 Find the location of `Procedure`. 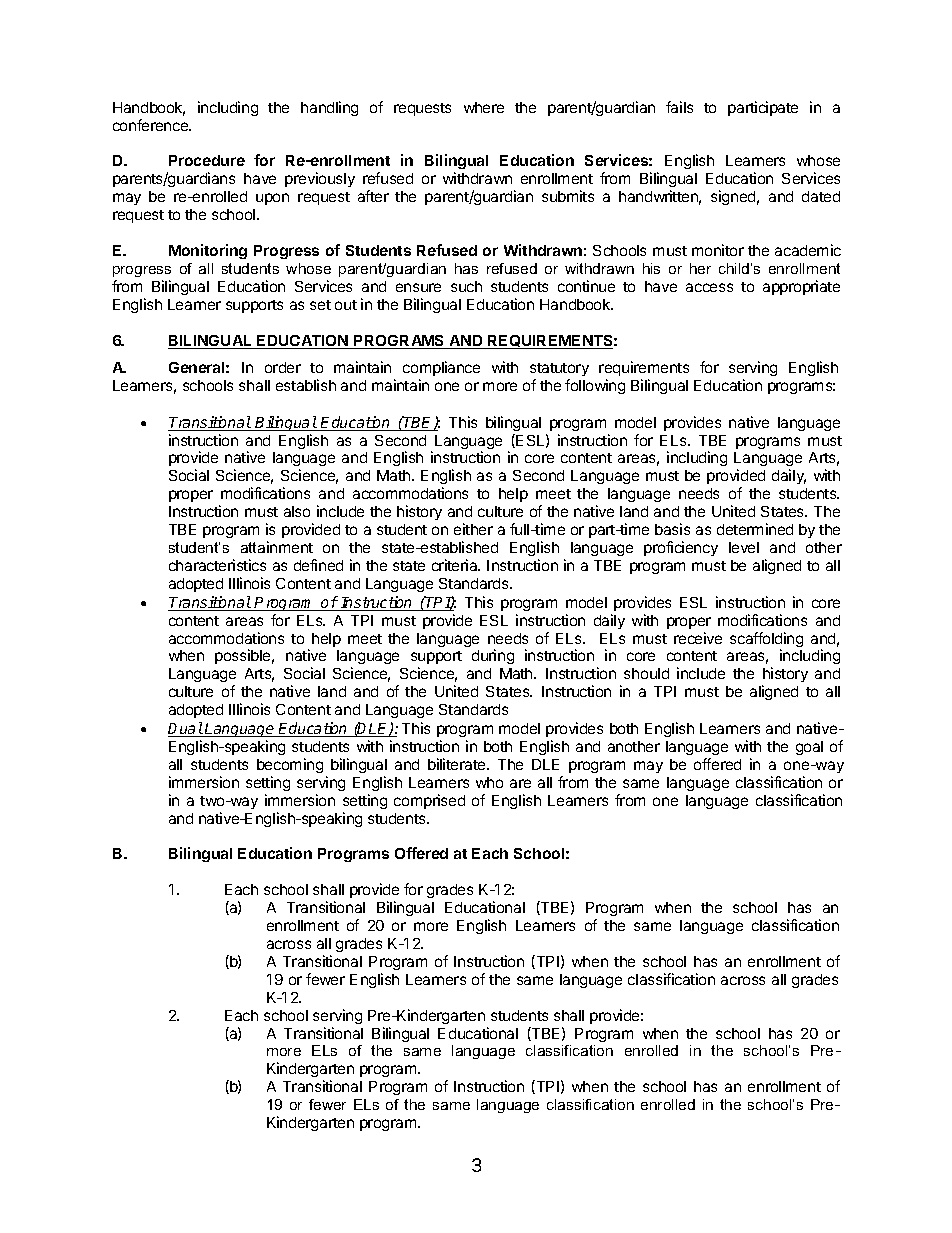

Procedure is located at coordinates (207, 160).
